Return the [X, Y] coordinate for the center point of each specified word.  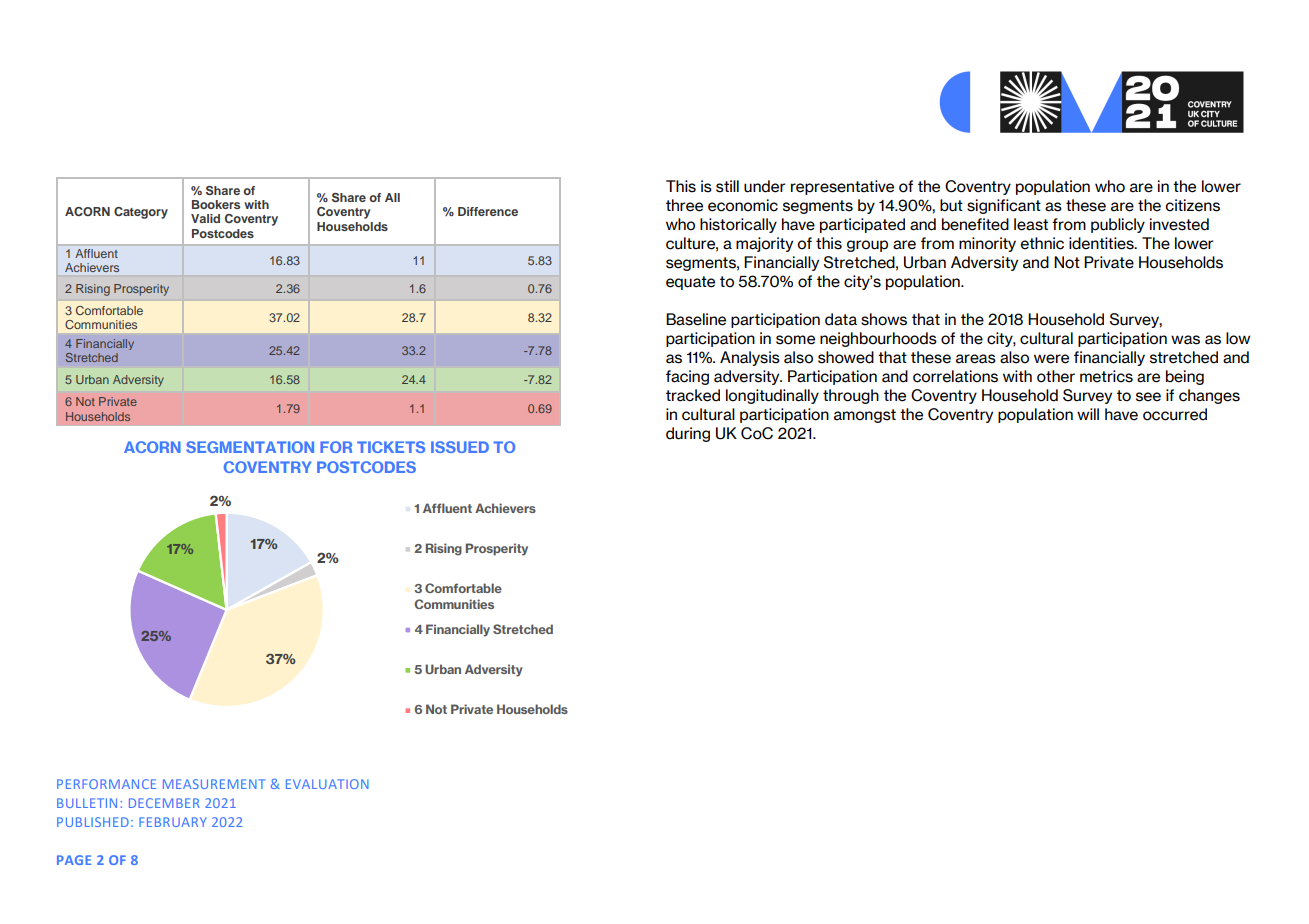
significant [1004, 206]
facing [687, 377]
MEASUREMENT [214, 784]
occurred [1175, 414]
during [688, 434]
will [1088, 414]
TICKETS [391, 447]
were [1051, 359]
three [684, 205]
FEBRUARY [173, 822]
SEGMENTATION [250, 447]
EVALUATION [327, 784]
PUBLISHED [93, 822]
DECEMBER [164, 803]
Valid [205, 218]
